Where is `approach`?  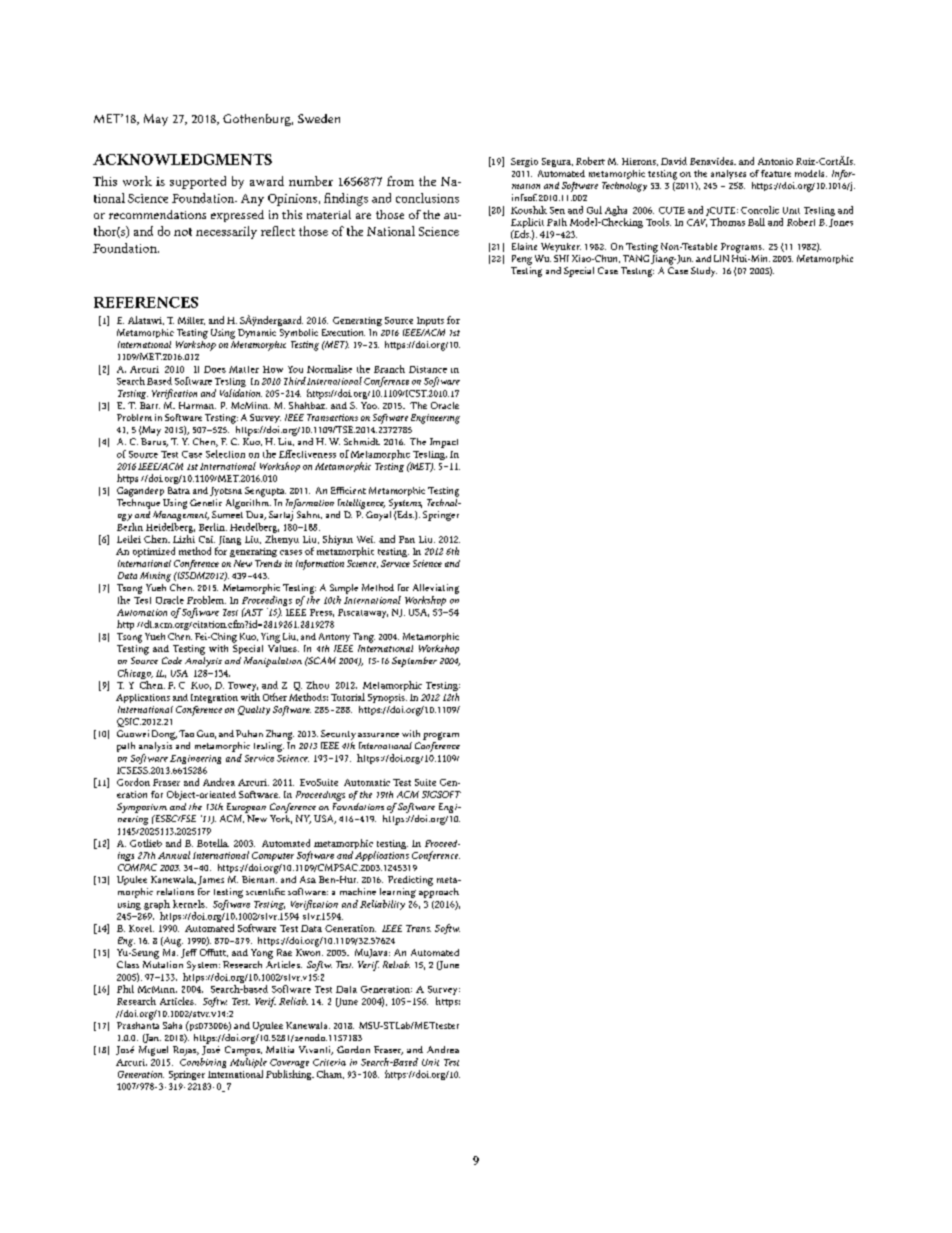
approach is located at coordinates (439, 891).
